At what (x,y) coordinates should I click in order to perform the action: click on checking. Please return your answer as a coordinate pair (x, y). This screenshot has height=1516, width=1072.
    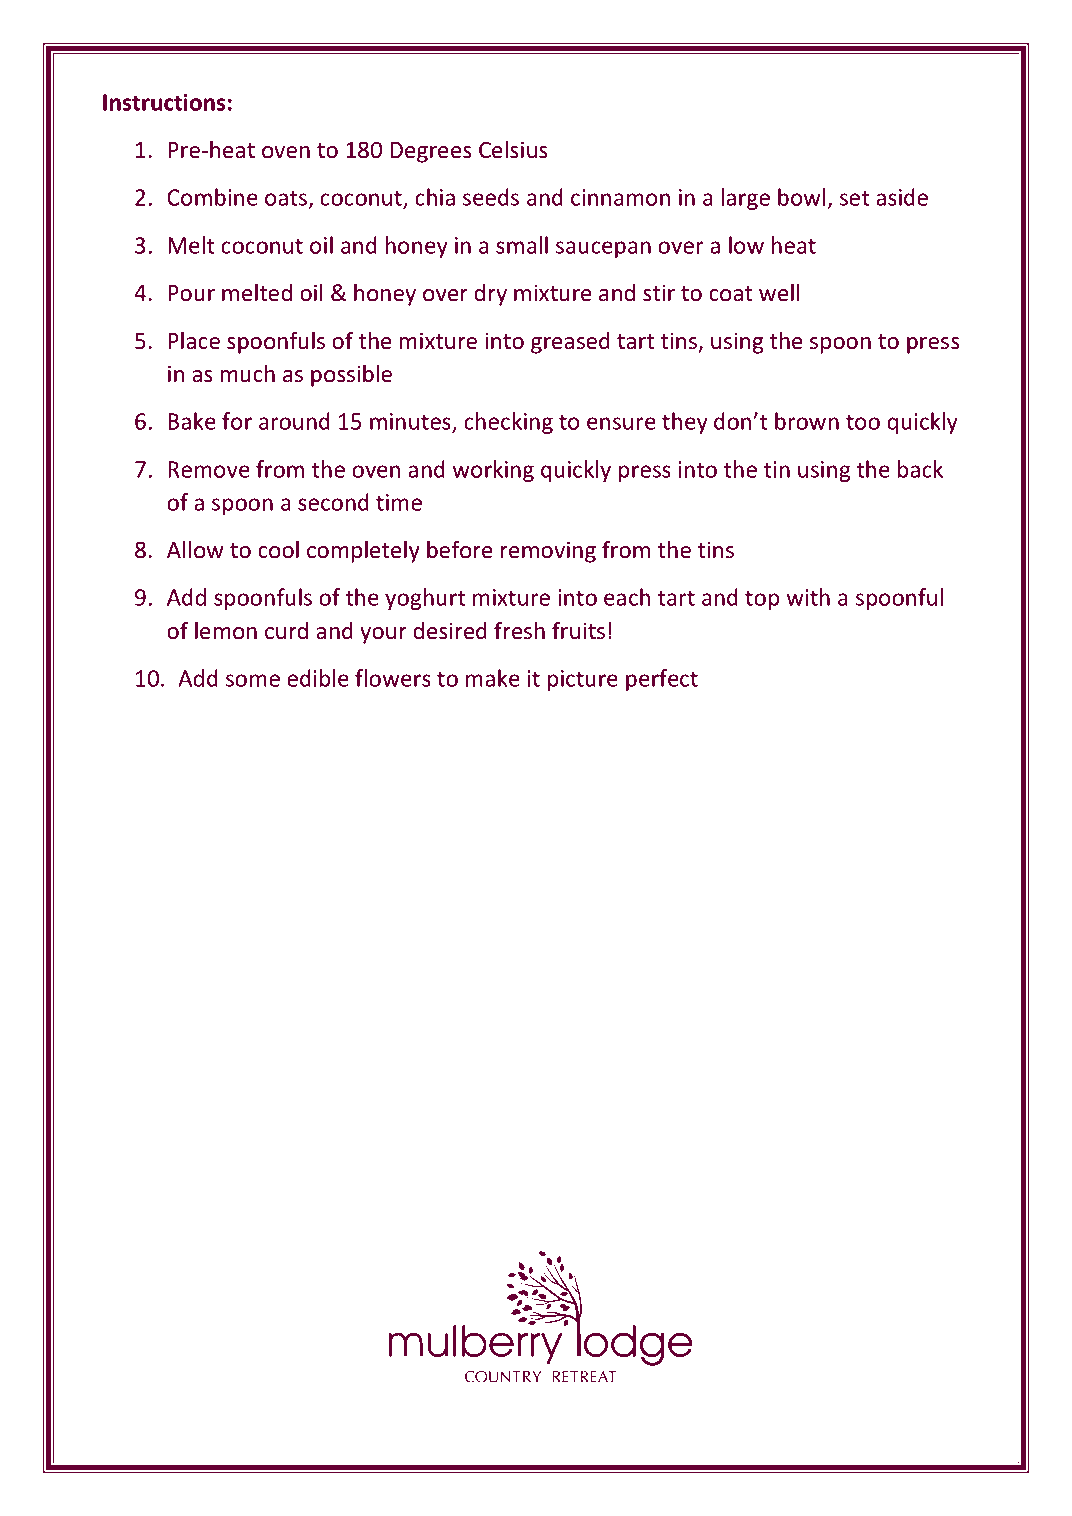
    Looking at the image, I should click on (508, 423).
